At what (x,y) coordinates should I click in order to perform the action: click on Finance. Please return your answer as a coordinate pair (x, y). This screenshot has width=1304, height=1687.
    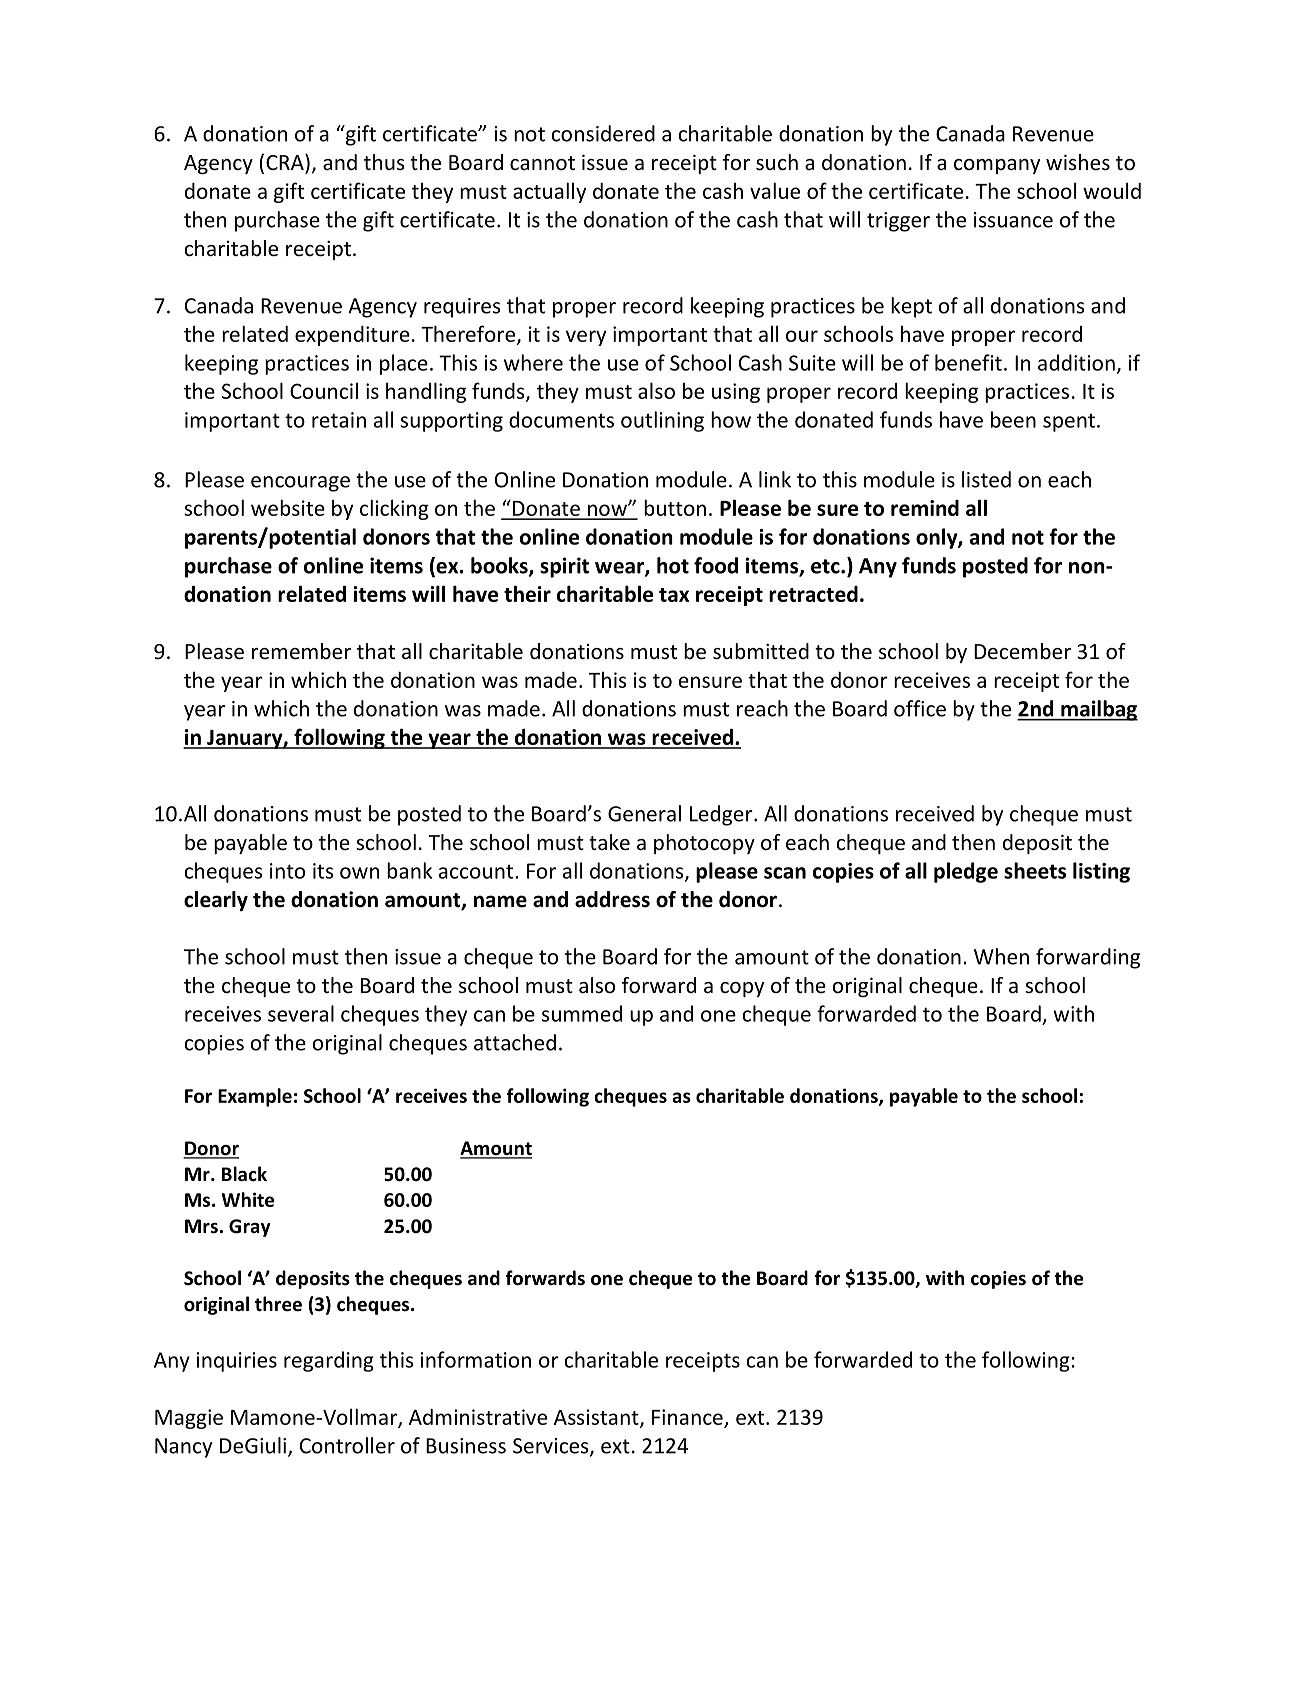
    Looking at the image, I should click on (687, 1417).
